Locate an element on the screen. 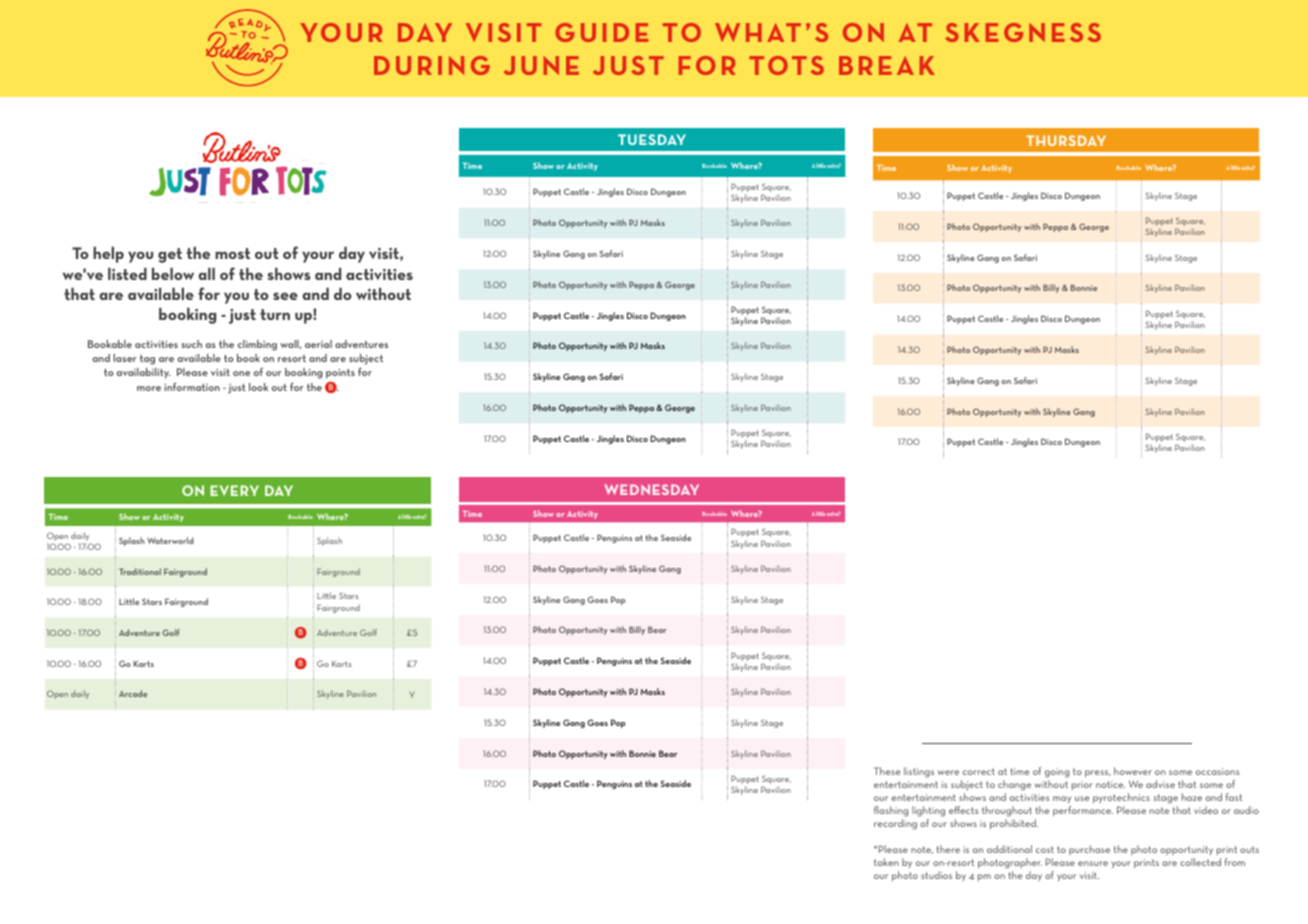 This screenshot has width=1308, height=924. WEDNESDAY is located at coordinates (652, 489).
